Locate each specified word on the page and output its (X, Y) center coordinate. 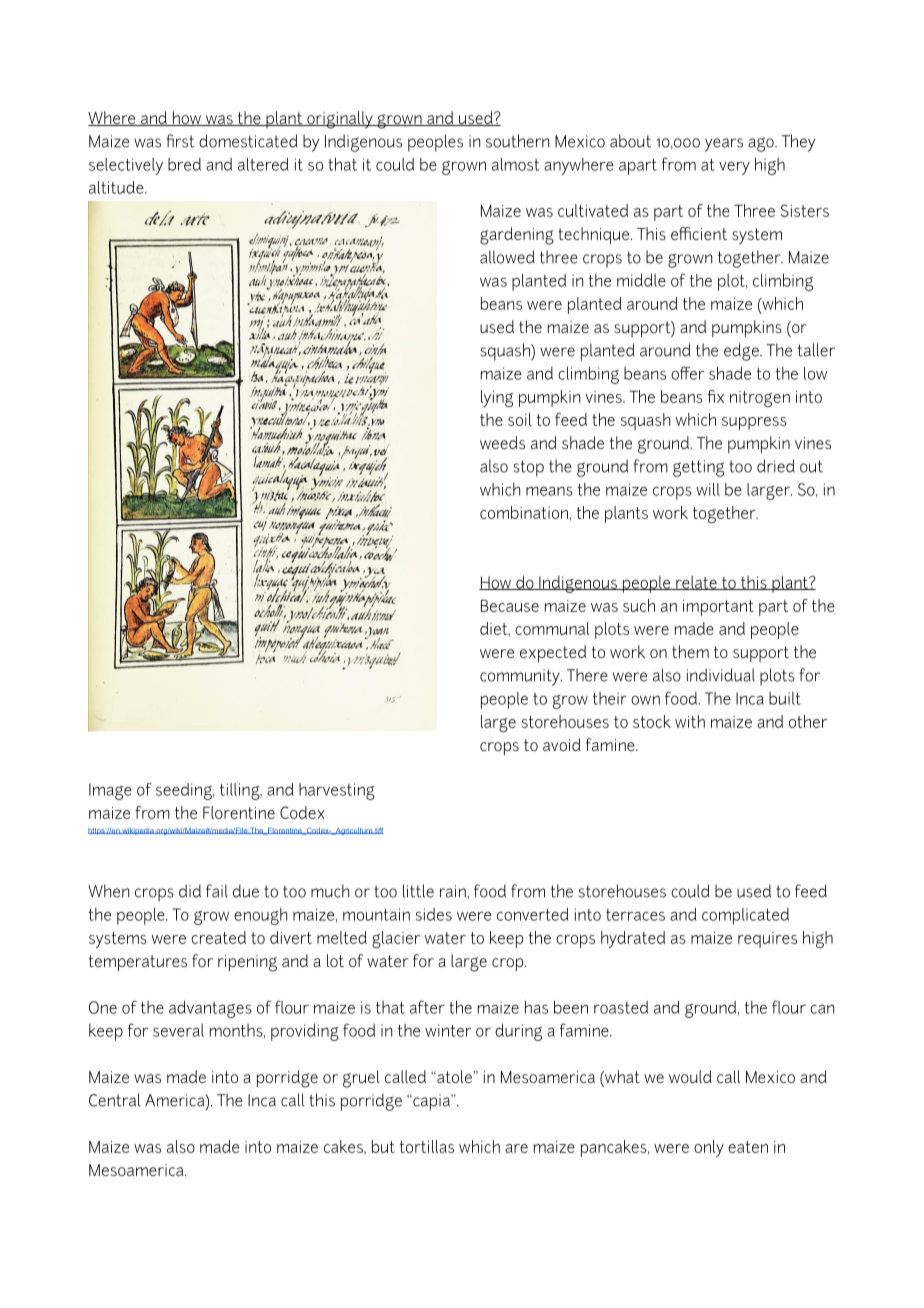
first (180, 141)
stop (528, 468)
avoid (562, 744)
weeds (502, 442)
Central (114, 1100)
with (690, 721)
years (724, 145)
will (708, 489)
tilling (241, 791)
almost (515, 164)
